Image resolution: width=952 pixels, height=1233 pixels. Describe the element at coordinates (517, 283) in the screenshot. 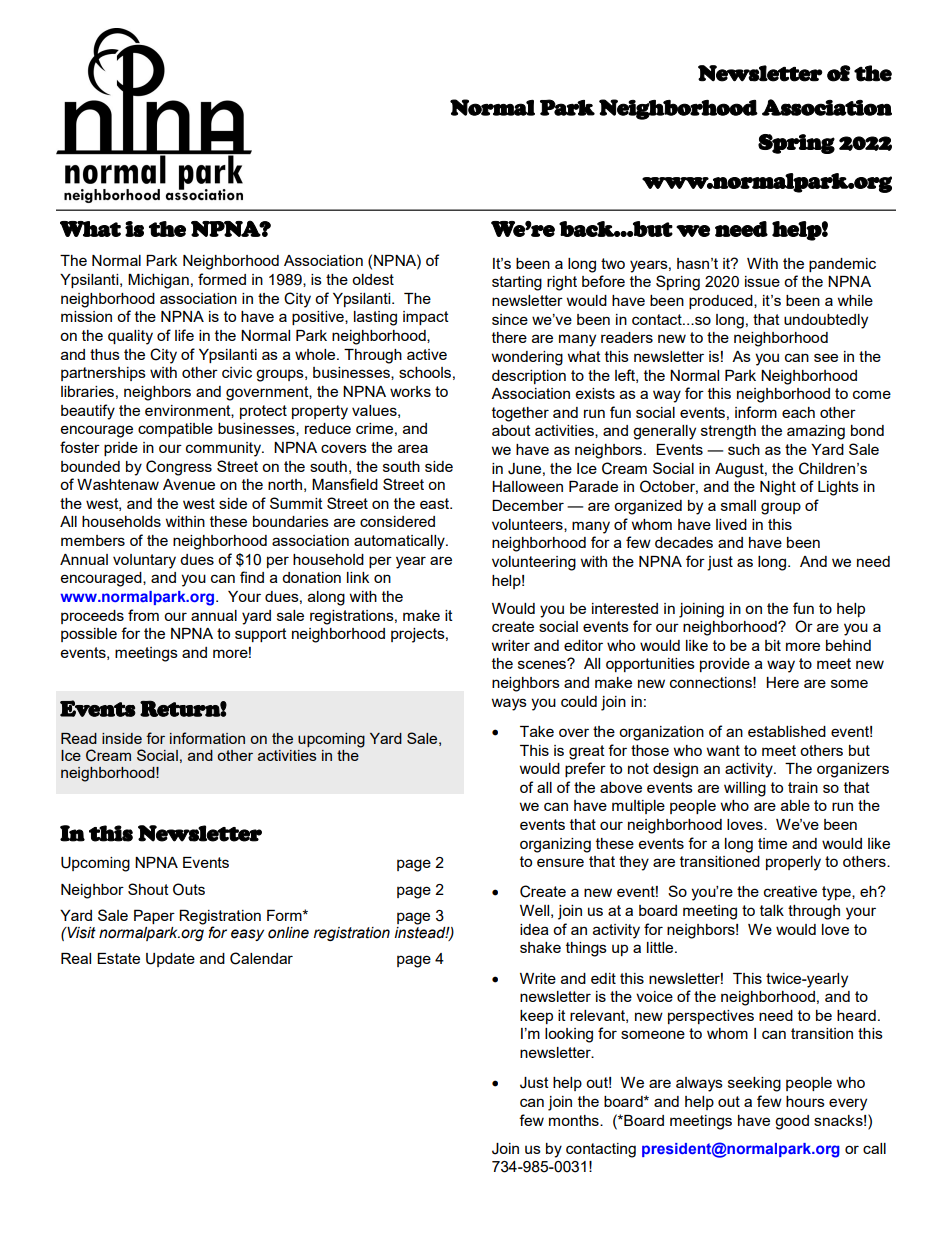

I see `starting` at that location.
